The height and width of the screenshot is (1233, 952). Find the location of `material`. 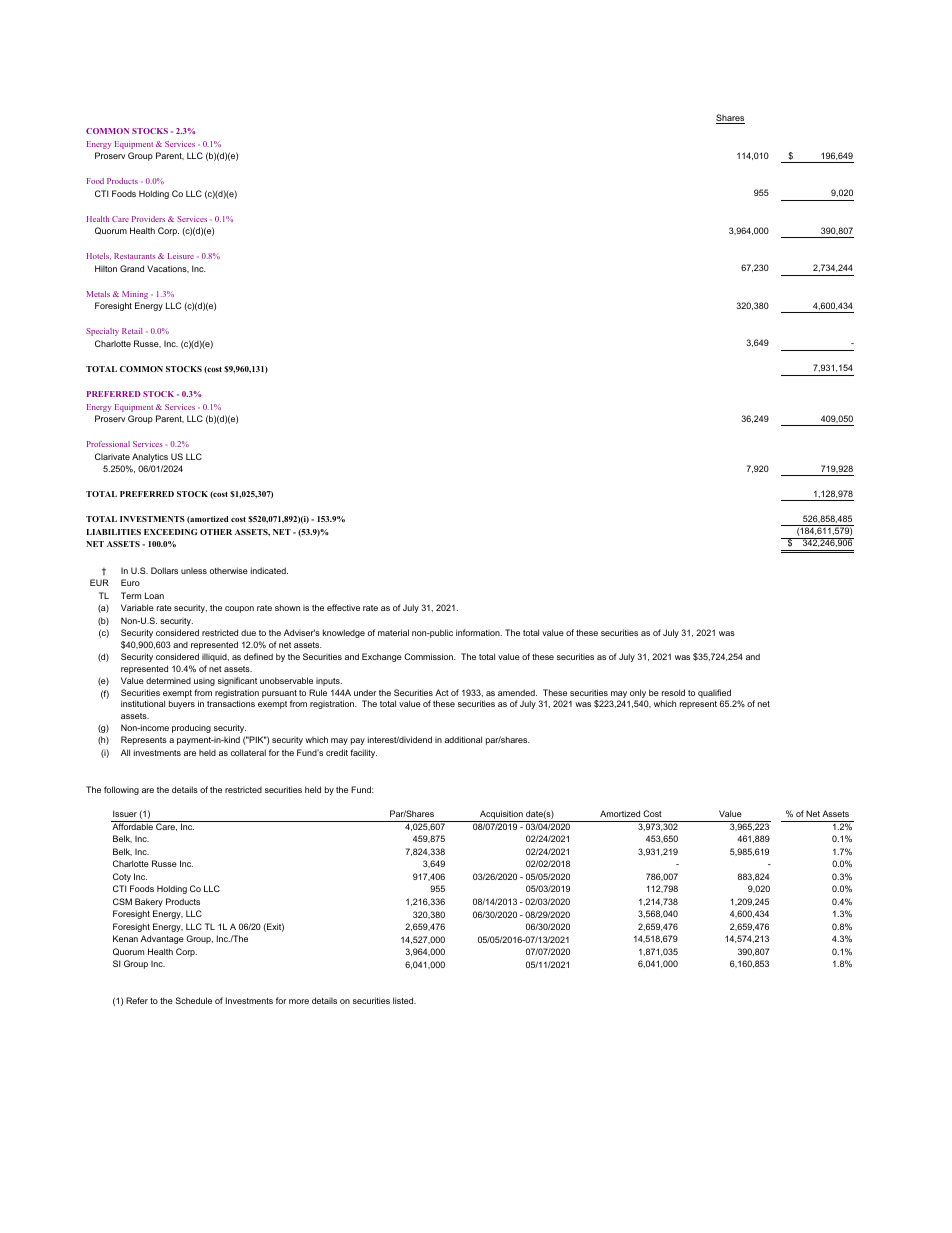

material is located at coordinates (393, 632).
